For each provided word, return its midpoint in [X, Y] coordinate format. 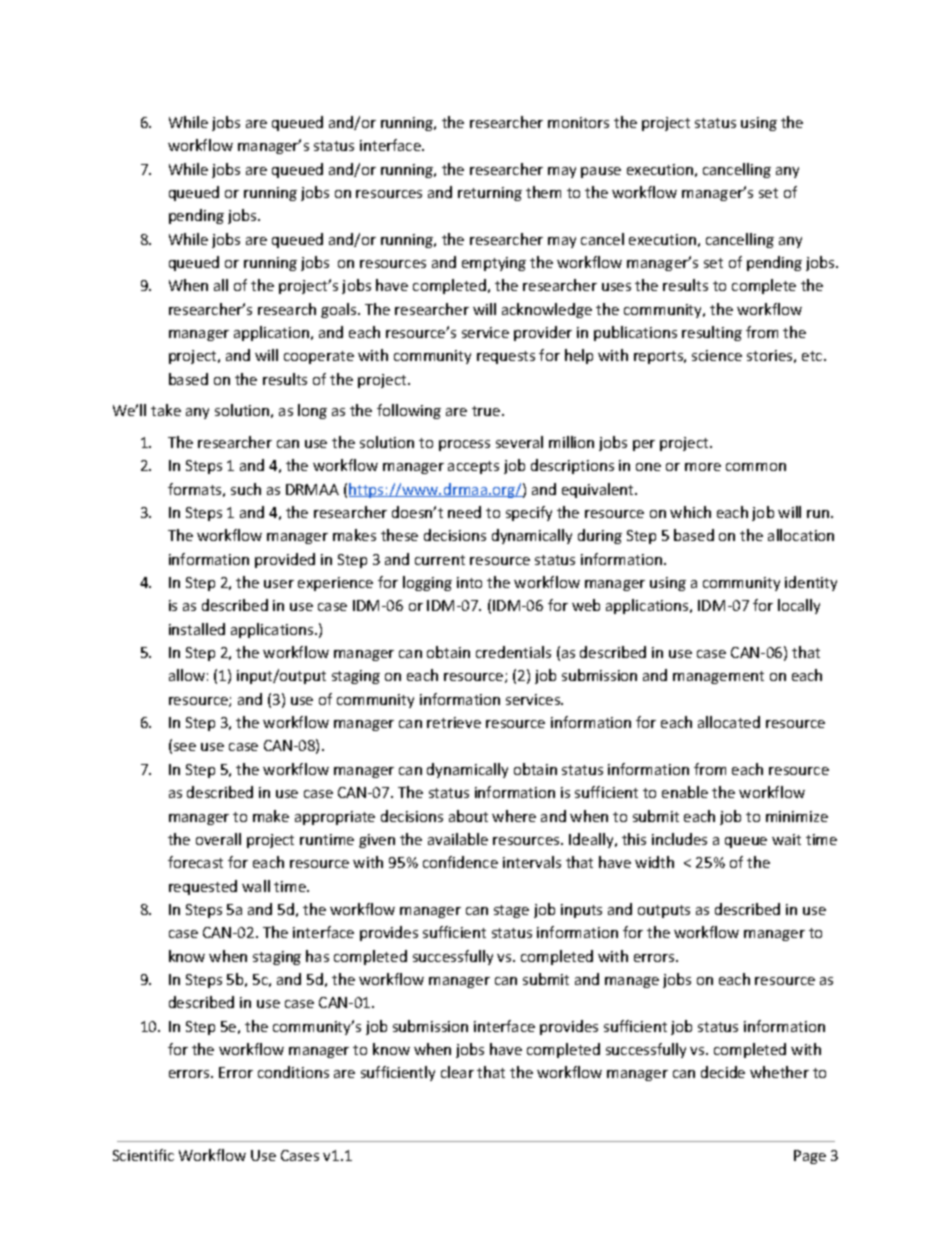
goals [340, 310]
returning [490, 194]
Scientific [143, 1155]
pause [601, 172]
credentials [513, 652]
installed [197, 629]
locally [799, 606]
